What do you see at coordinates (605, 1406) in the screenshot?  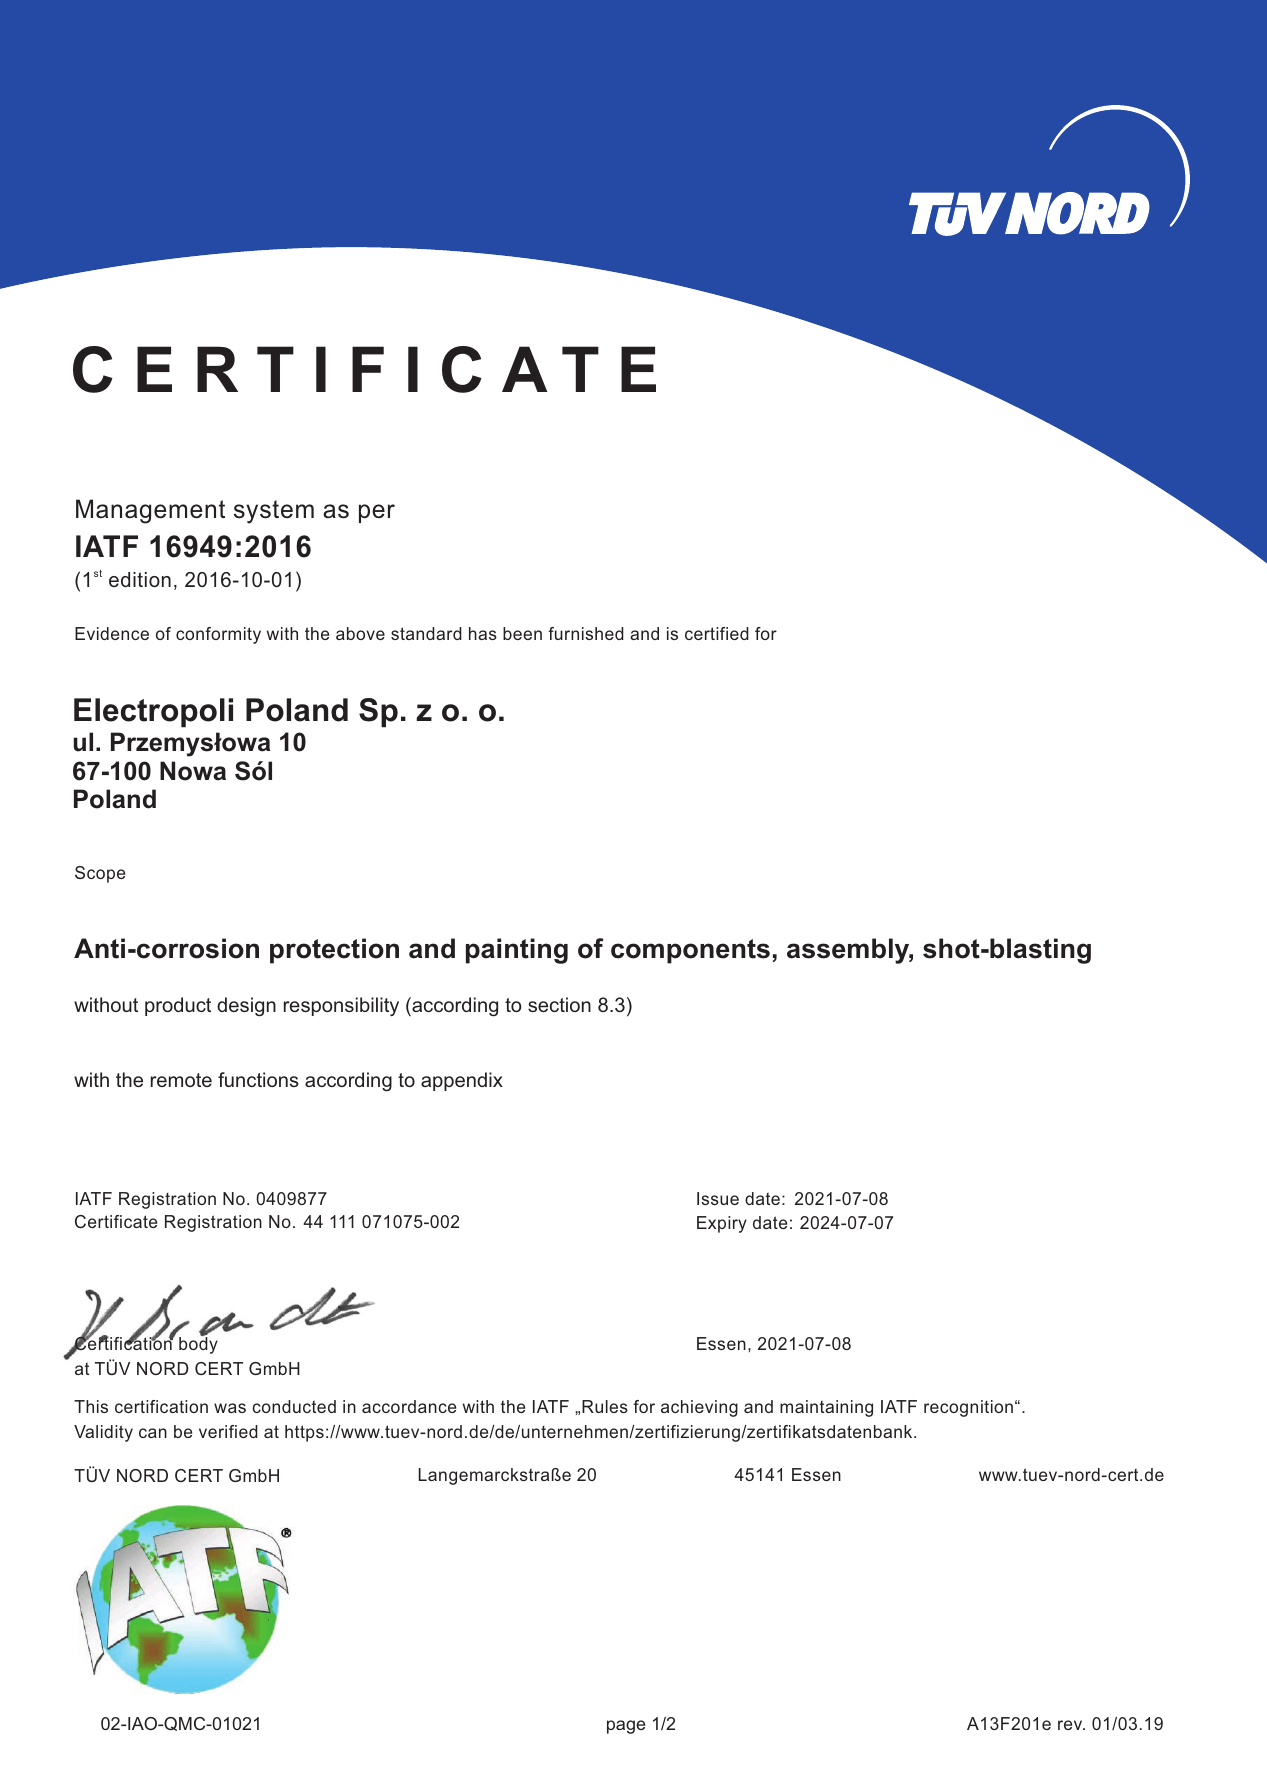 I see `Rules` at bounding box center [605, 1406].
